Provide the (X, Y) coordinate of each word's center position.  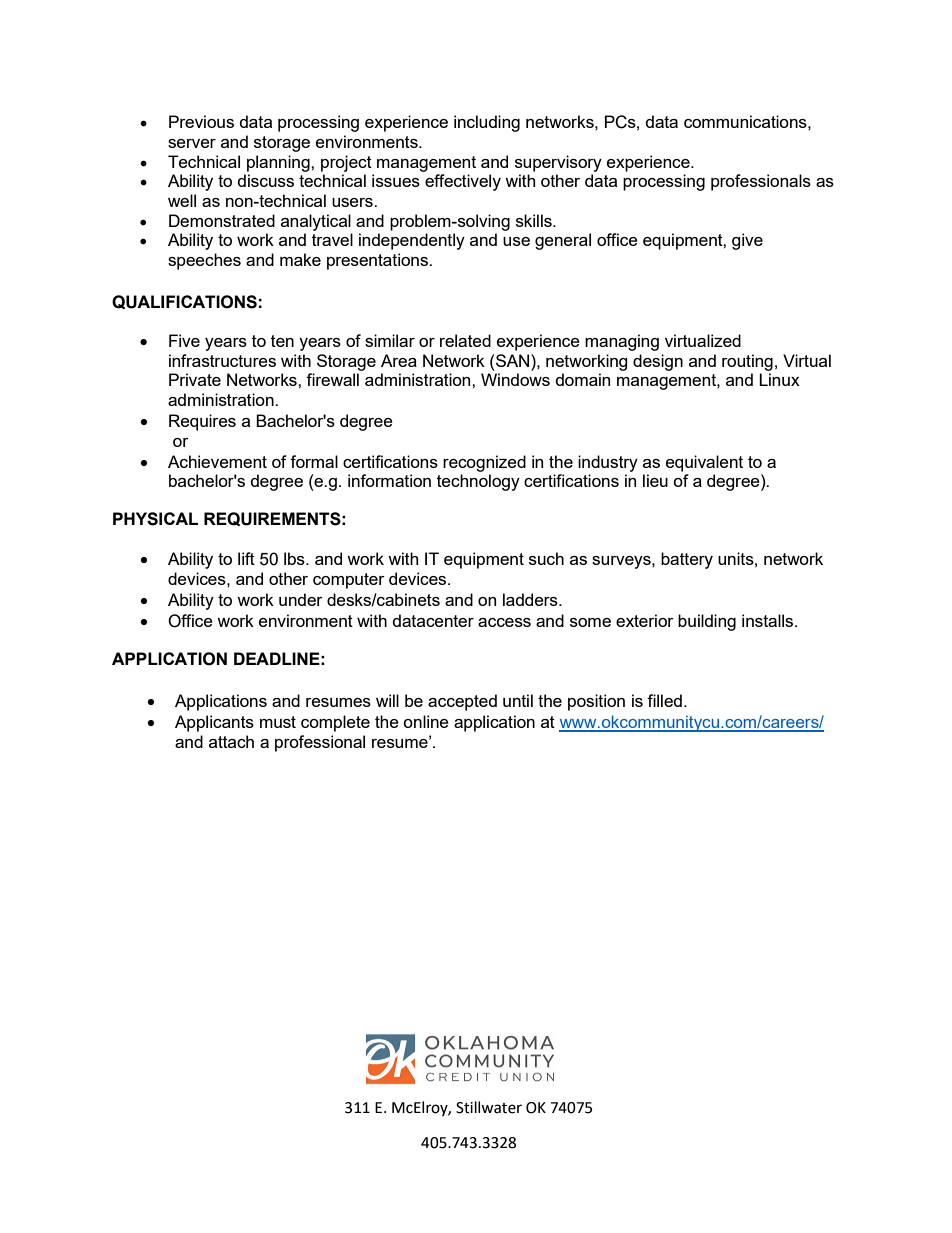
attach (231, 741)
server (192, 143)
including (487, 123)
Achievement (217, 461)
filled (664, 700)
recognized (484, 463)
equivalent (704, 463)
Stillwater (489, 1107)
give (747, 241)
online (426, 721)
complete (335, 723)
